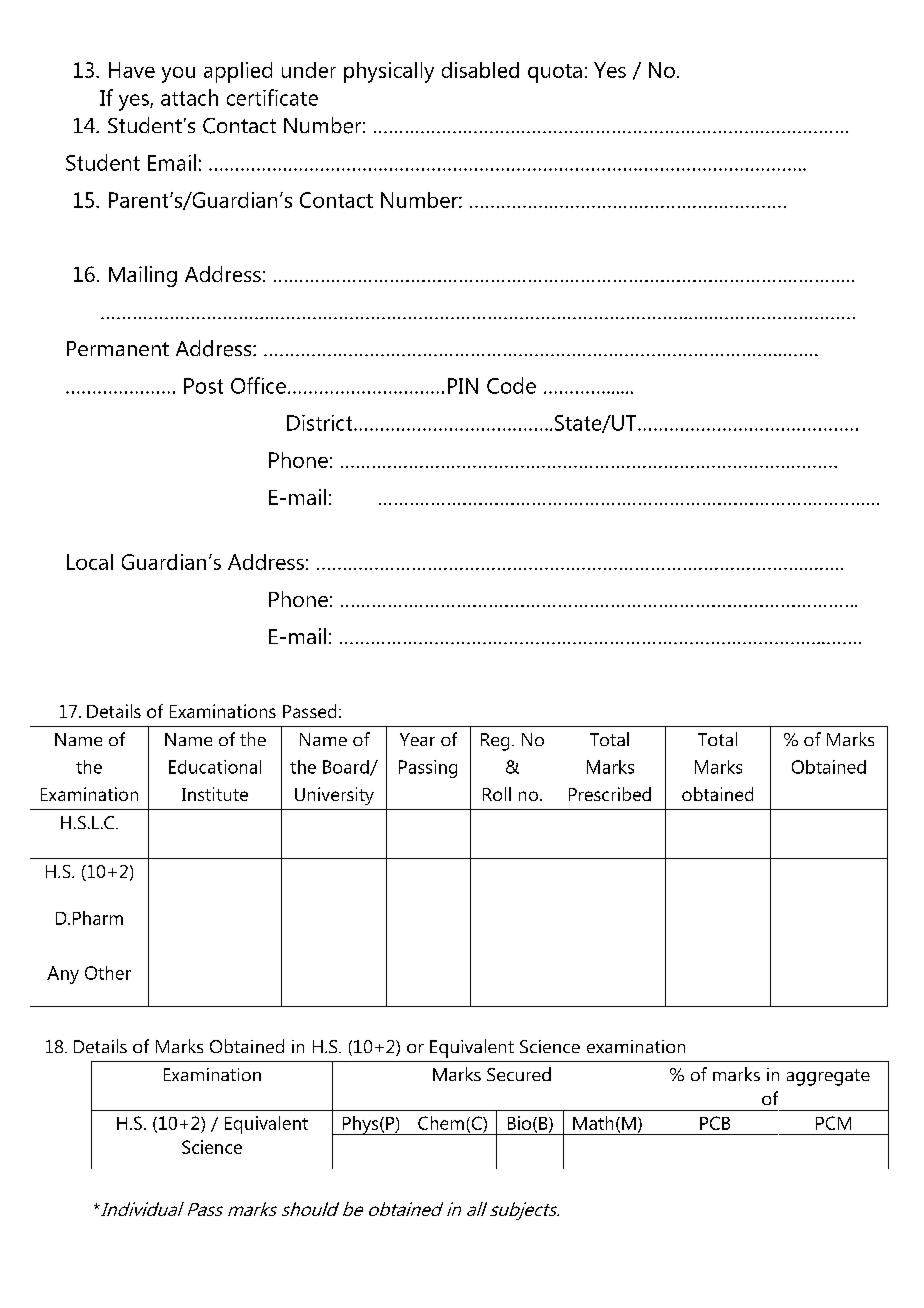 The width and height of the screenshot is (924, 1308). What do you see at coordinates (497, 794) in the screenshot?
I see `Roll` at bounding box center [497, 794].
